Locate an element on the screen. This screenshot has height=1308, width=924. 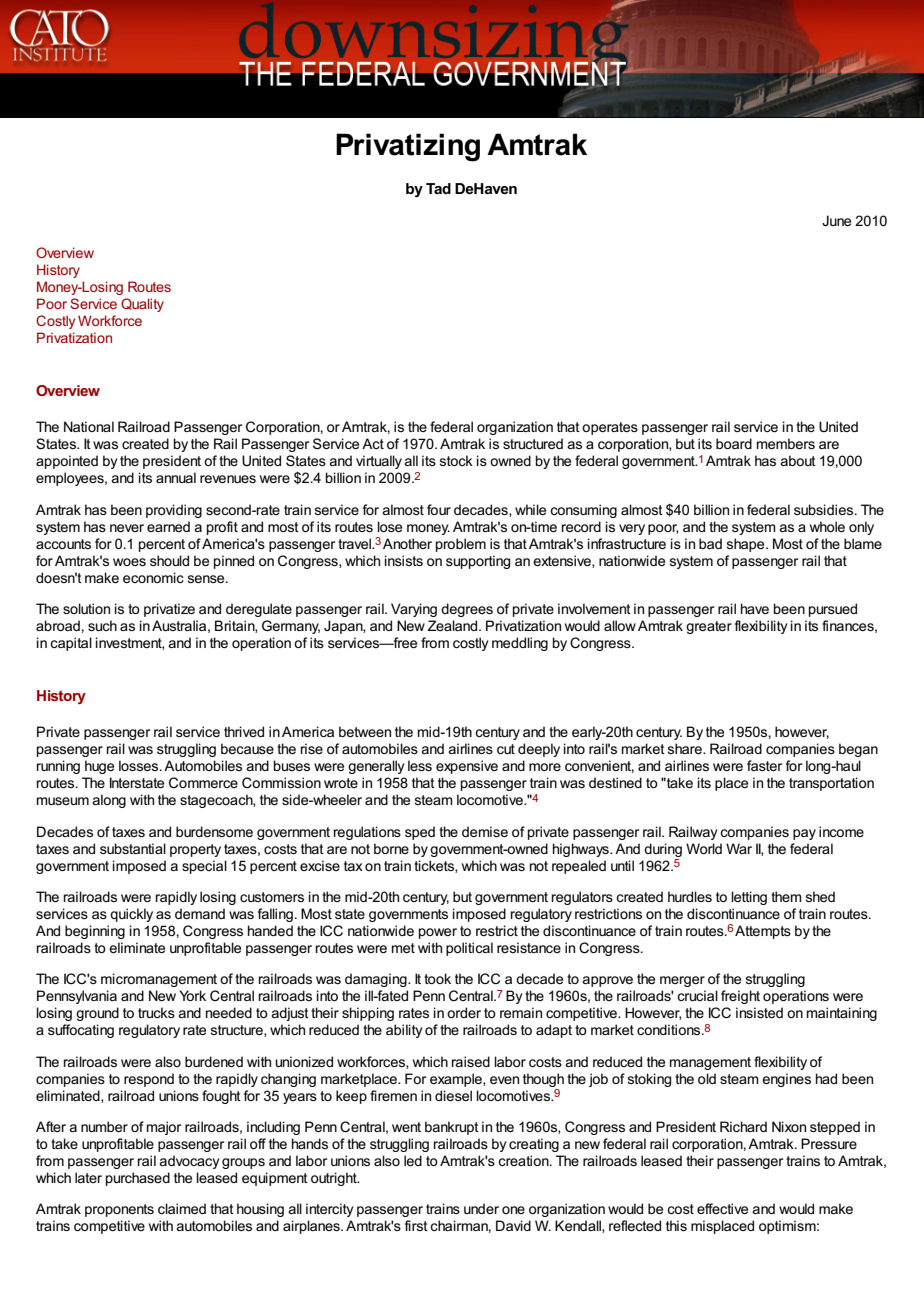
Tad is located at coordinates (438, 188).
